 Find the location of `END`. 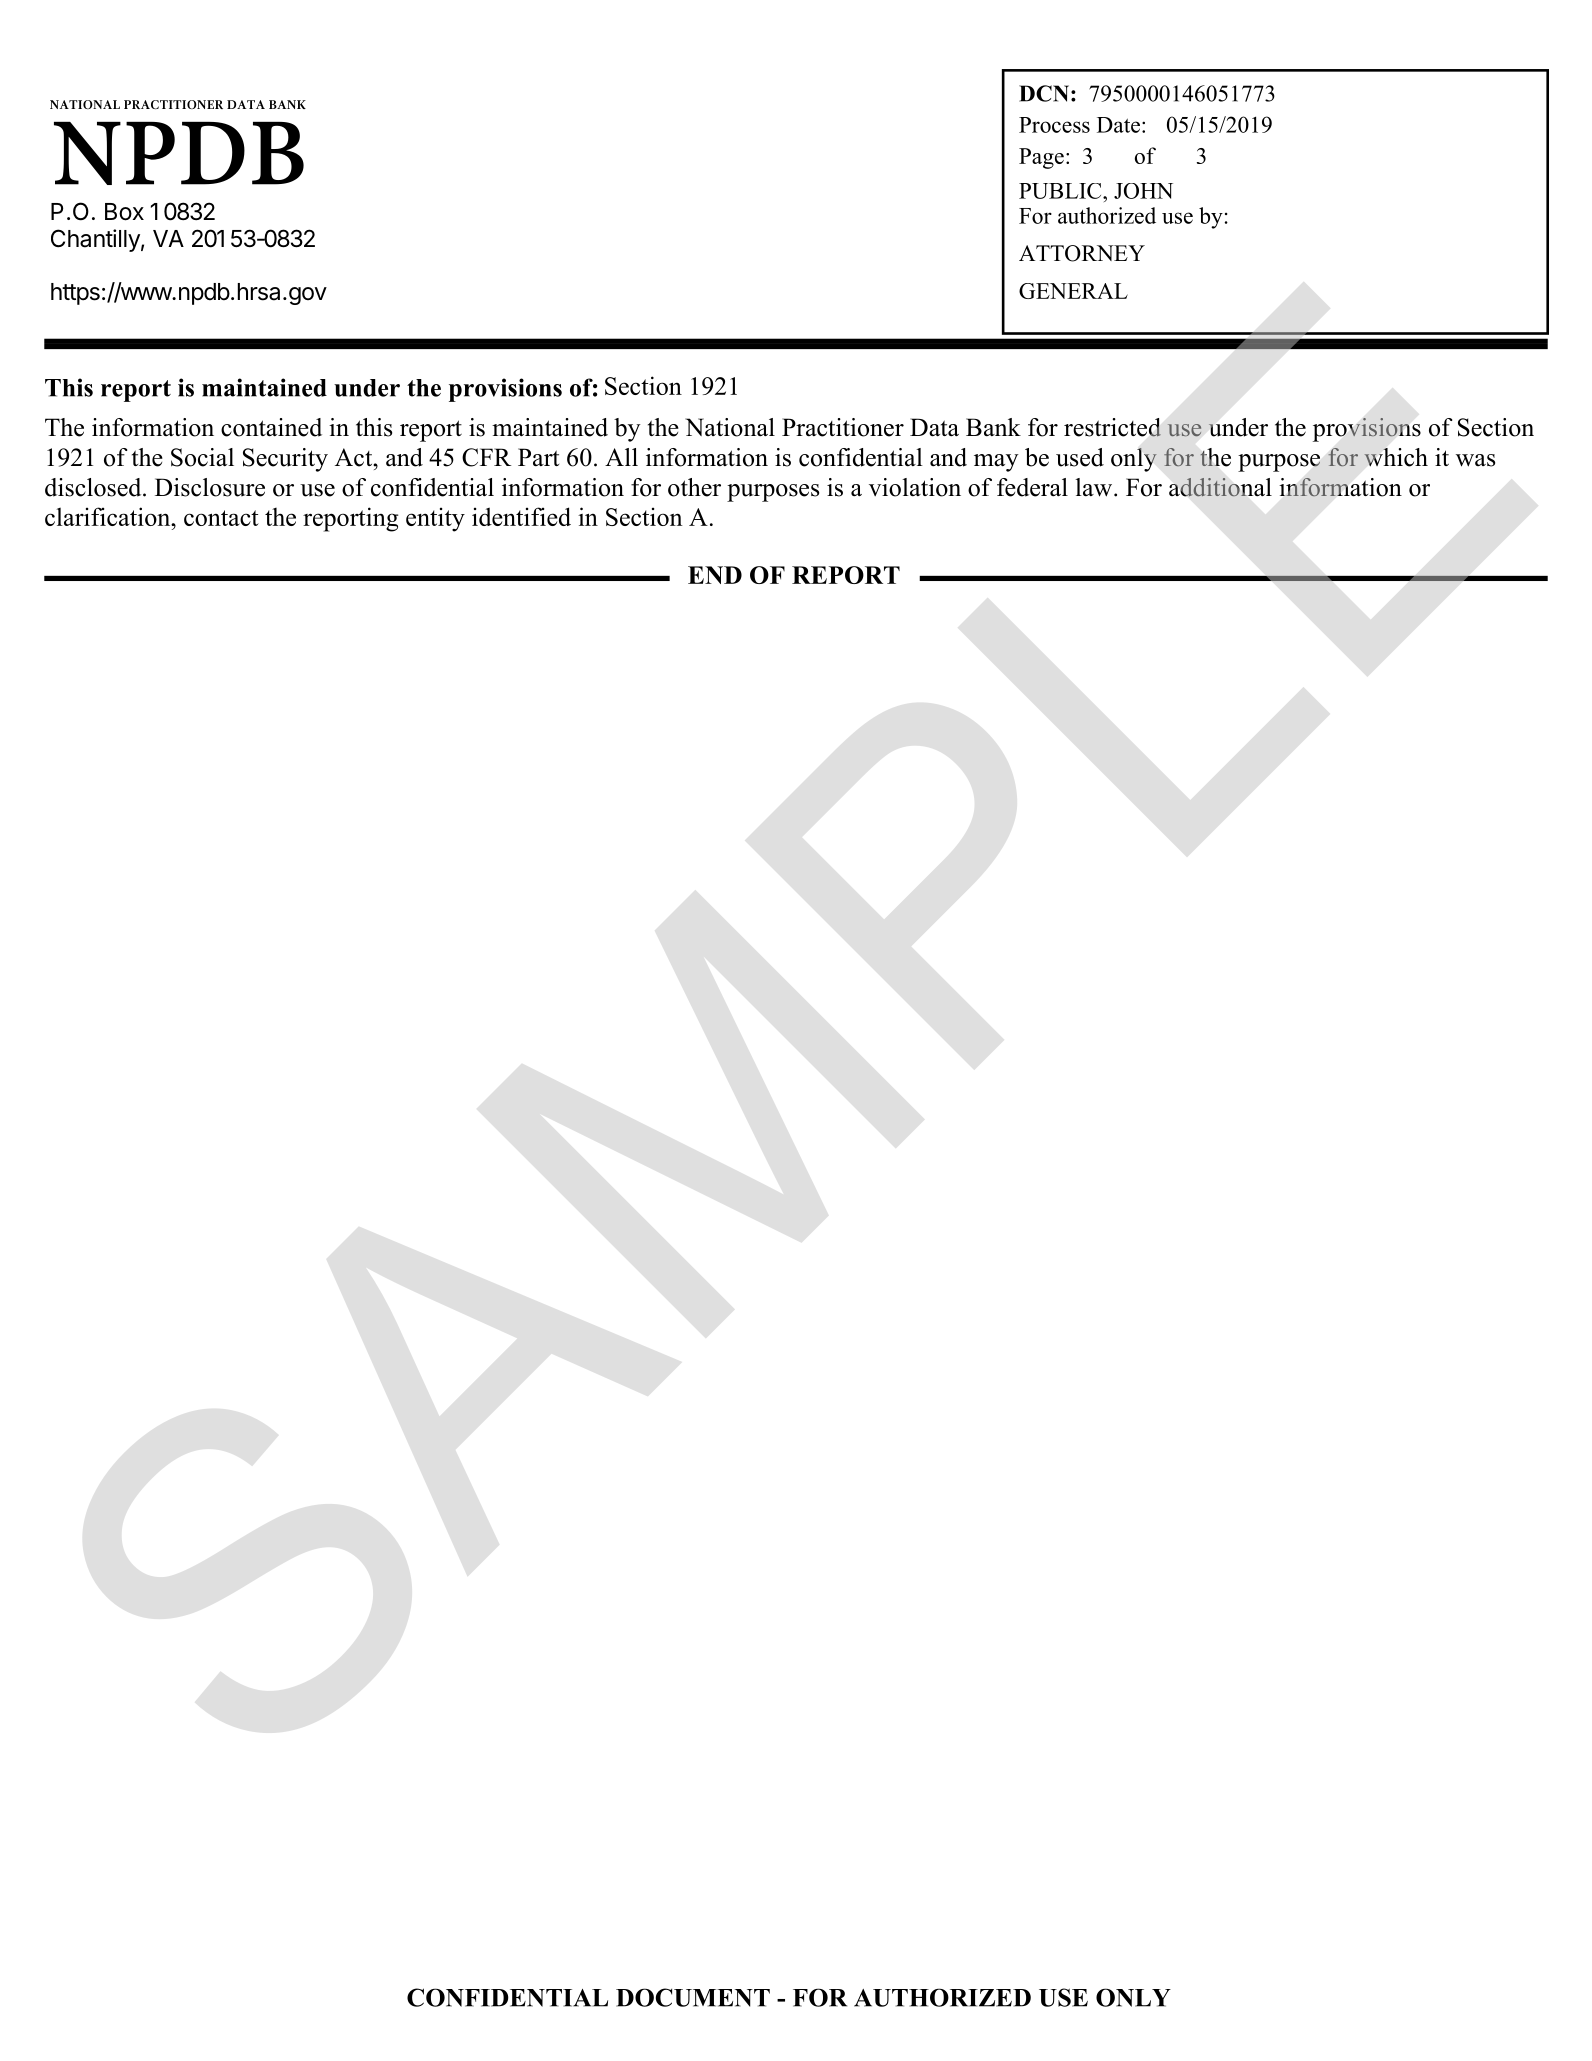

END is located at coordinates (715, 575).
